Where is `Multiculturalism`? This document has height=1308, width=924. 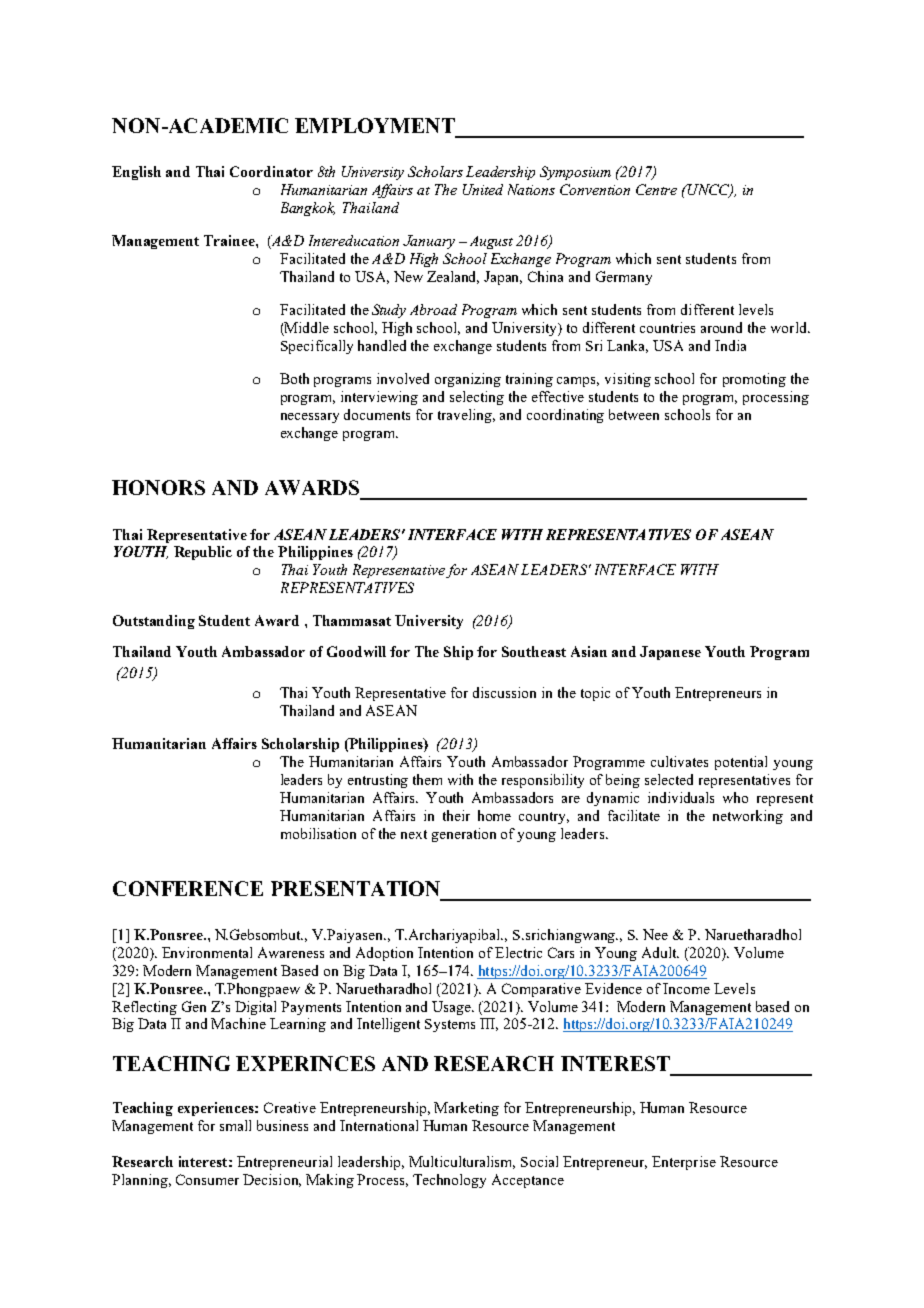
Multiculturalism is located at coordinates (462, 1162).
